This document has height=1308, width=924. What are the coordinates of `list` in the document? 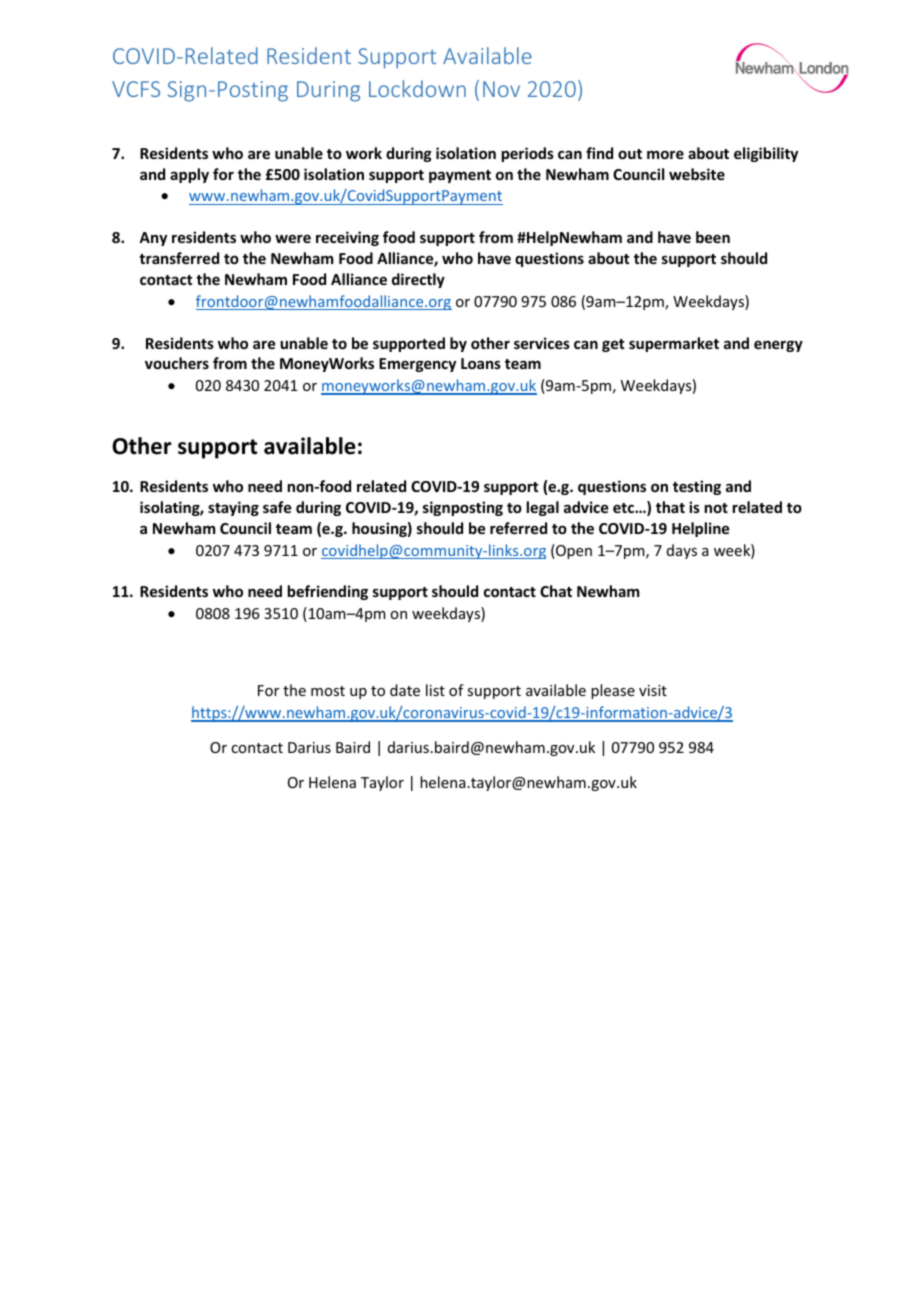 It's located at (435, 690).
